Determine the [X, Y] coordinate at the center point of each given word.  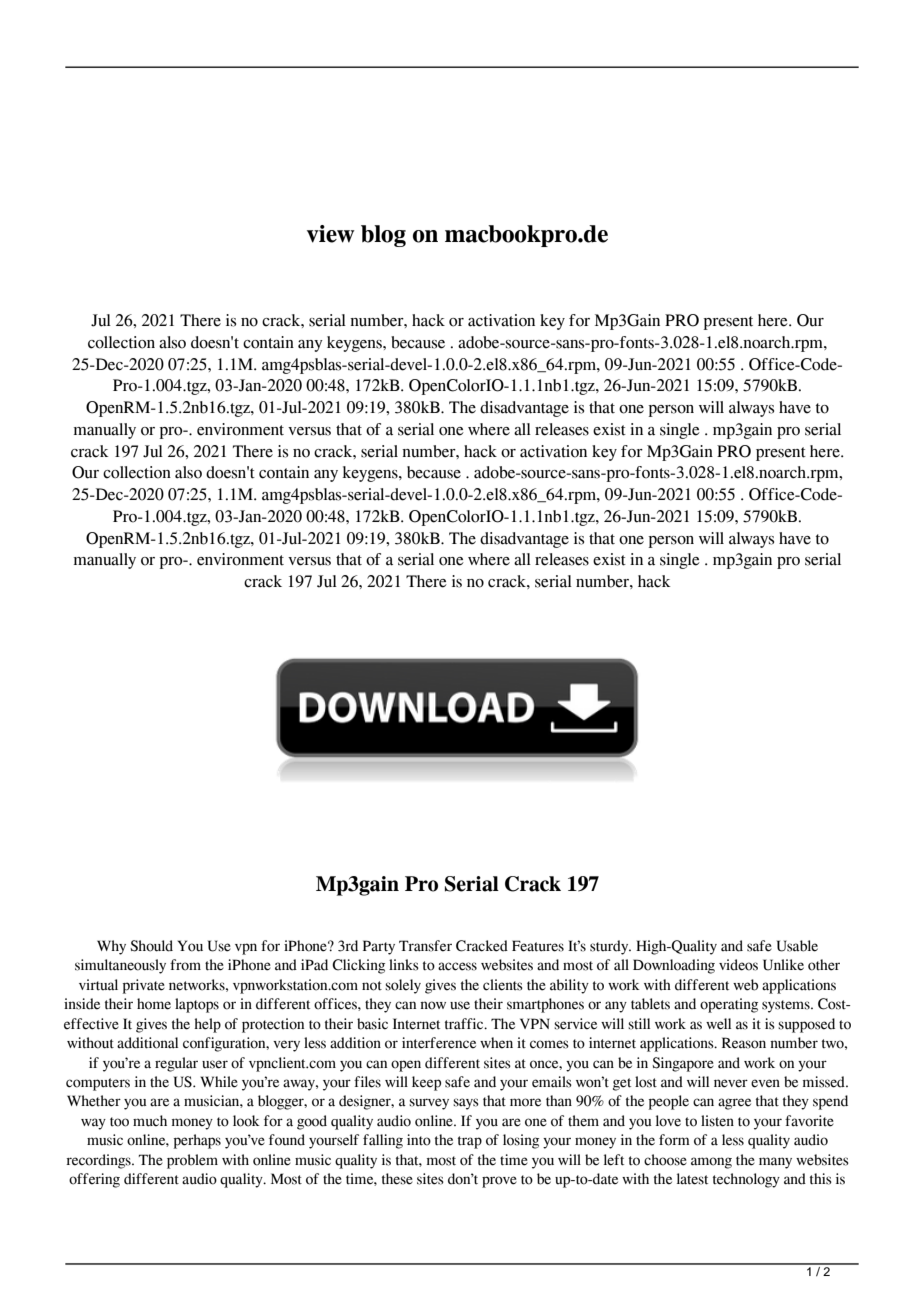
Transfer [425, 946]
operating [729, 1005]
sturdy [610, 947]
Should [151, 946]
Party [379, 947]
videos [738, 965]
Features [538, 946]
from [185, 965]
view [331, 234]
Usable [797, 946]
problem [192, 1161]
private [144, 986]
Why [111, 947]
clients [503, 985]
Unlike [783, 965]
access [457, 966]
